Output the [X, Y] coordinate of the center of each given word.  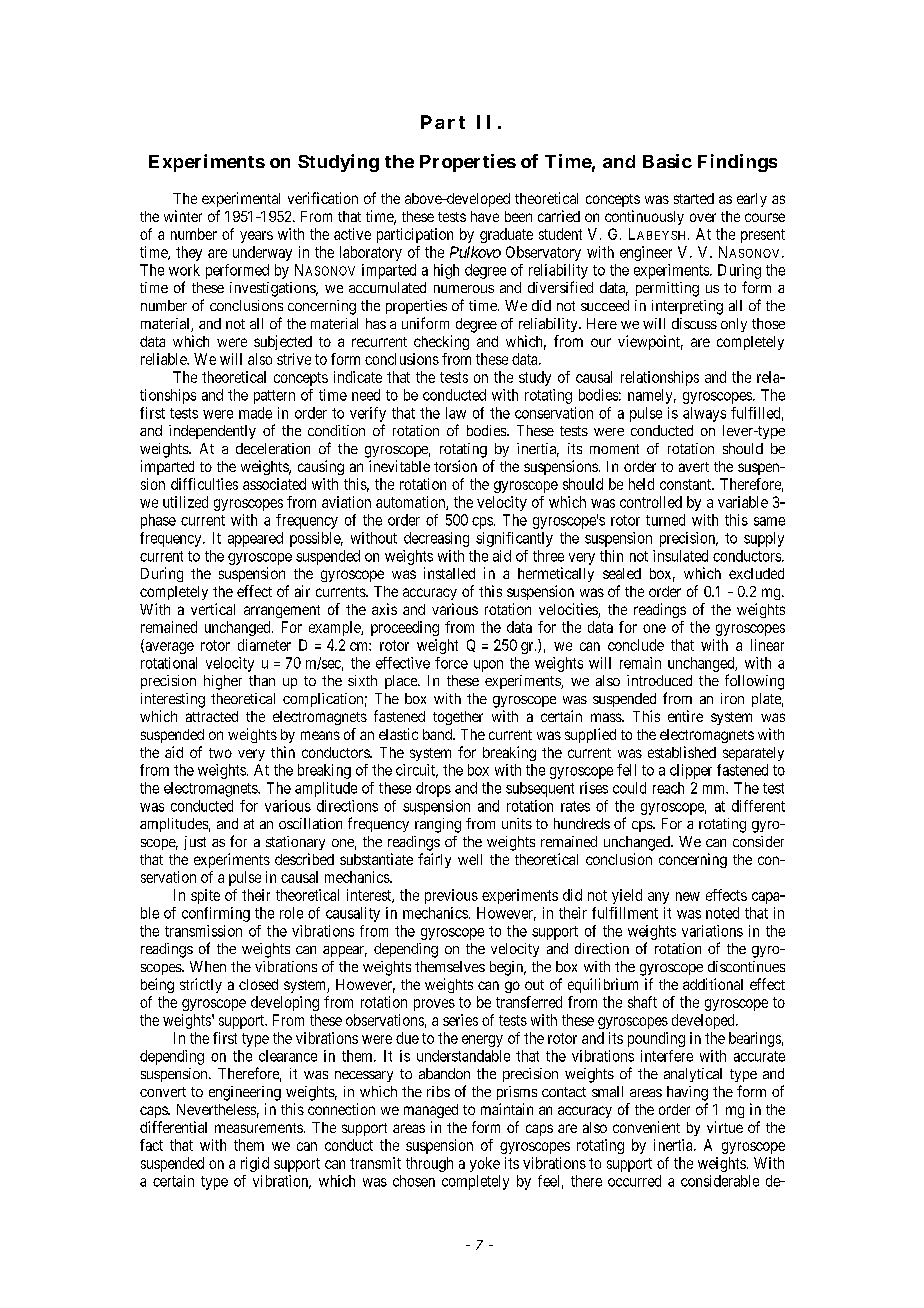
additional [713, 984]
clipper [691, 771]
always [704, 414]
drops [433, 789]
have [485, 216]
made [255, 413]
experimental [241, 199]
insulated [680, 556]
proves [434, 1005]
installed [449, 573]
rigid [255, 1164]
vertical [213, 609]
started [694, 198]
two [220, 753]
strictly [201, 985]
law [456, 413]
